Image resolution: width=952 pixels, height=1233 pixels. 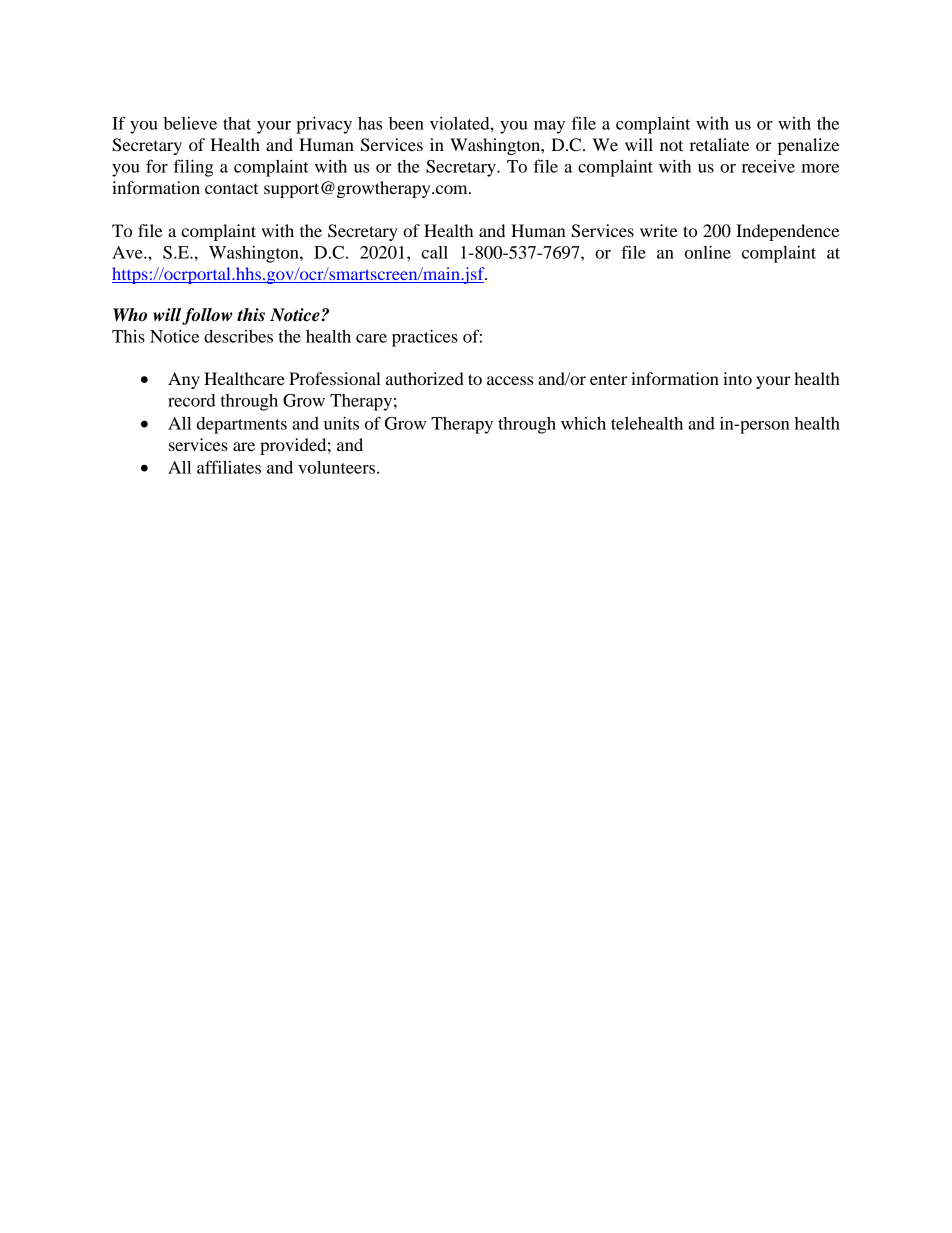 What do you see at coordinates (425, 338) in the screenshot?
I see `practices` at bounding box center [425, 338].
